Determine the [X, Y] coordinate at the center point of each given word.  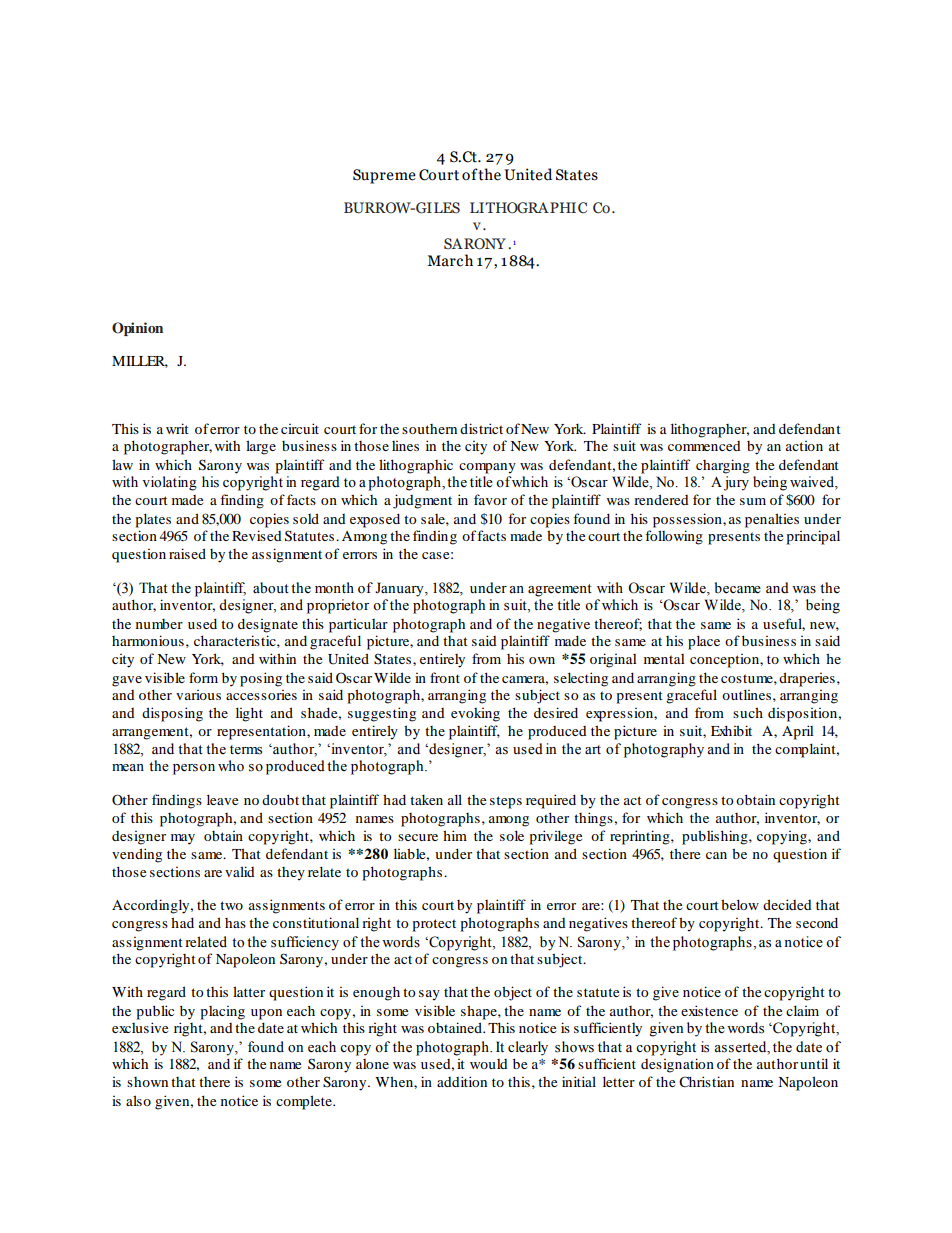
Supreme [384, 176]
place [704, 642]
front [445, 677]
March [450, 260]
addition [462, 1081]
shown [147, 1082]
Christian [706, 1081]
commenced [704, 446]
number [159, 624]
